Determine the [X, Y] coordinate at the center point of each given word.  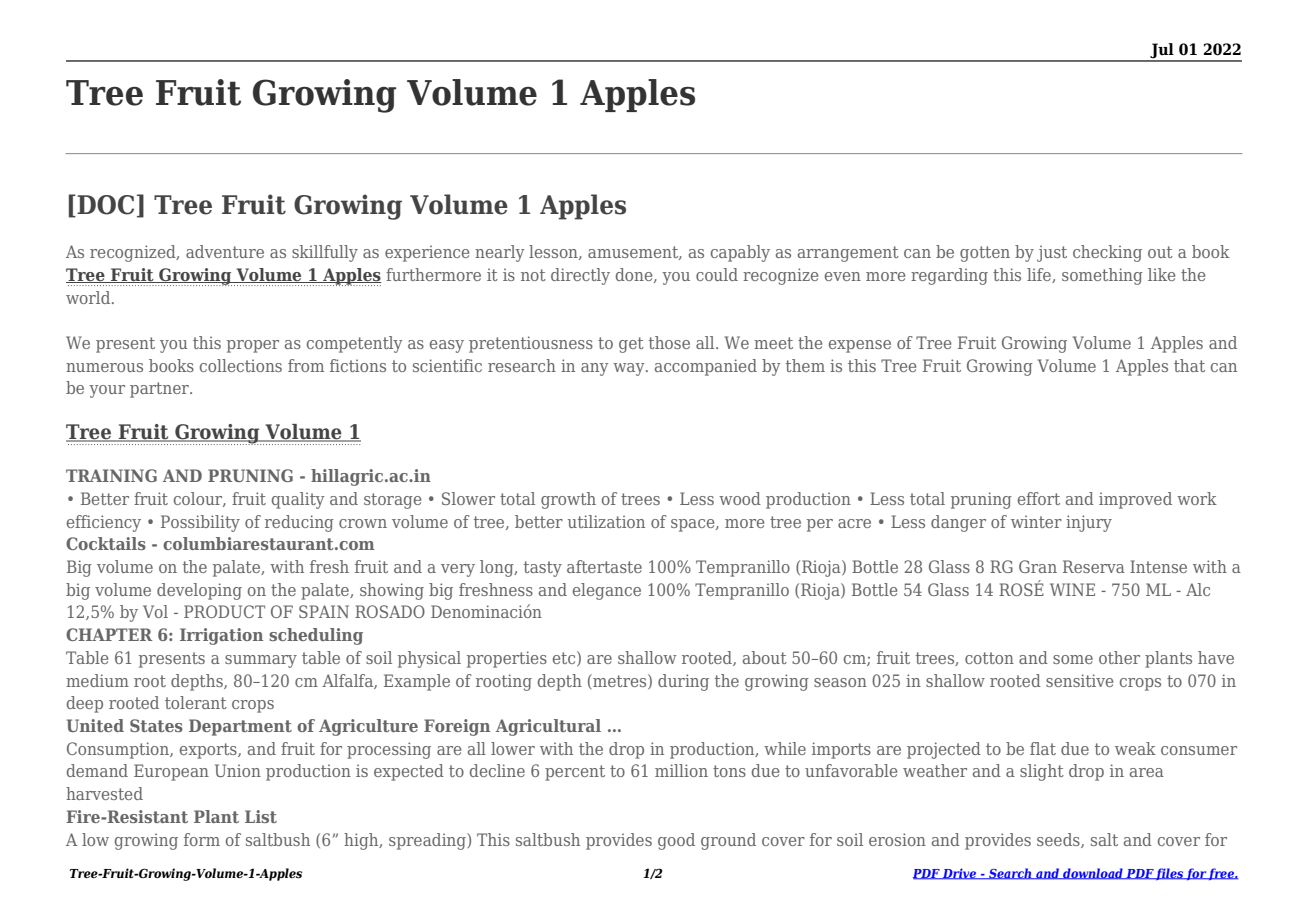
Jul [1162, 52]
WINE [1072, 589]
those [669, 342]
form [202, 839]
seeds [1059, 840]
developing [199, 591]
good [676, 841]
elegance [607, 591]
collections [241, 365]
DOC [105, 205]
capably [740, 253]
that [1189, 365]
